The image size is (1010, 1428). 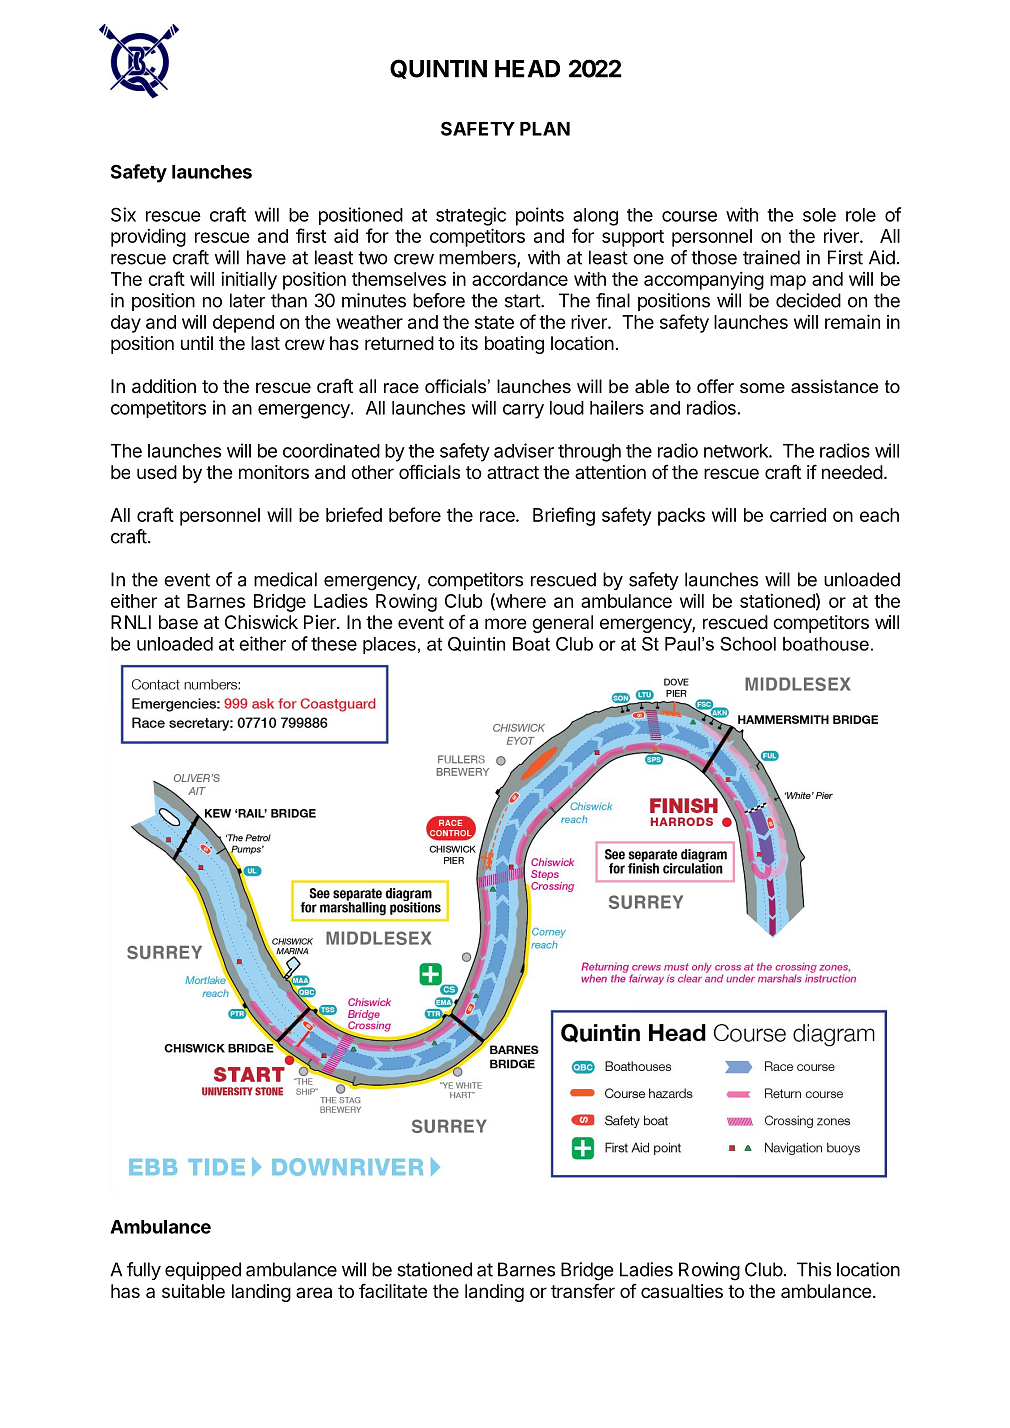 I want to click on sole, so click(x=819, y=215).
